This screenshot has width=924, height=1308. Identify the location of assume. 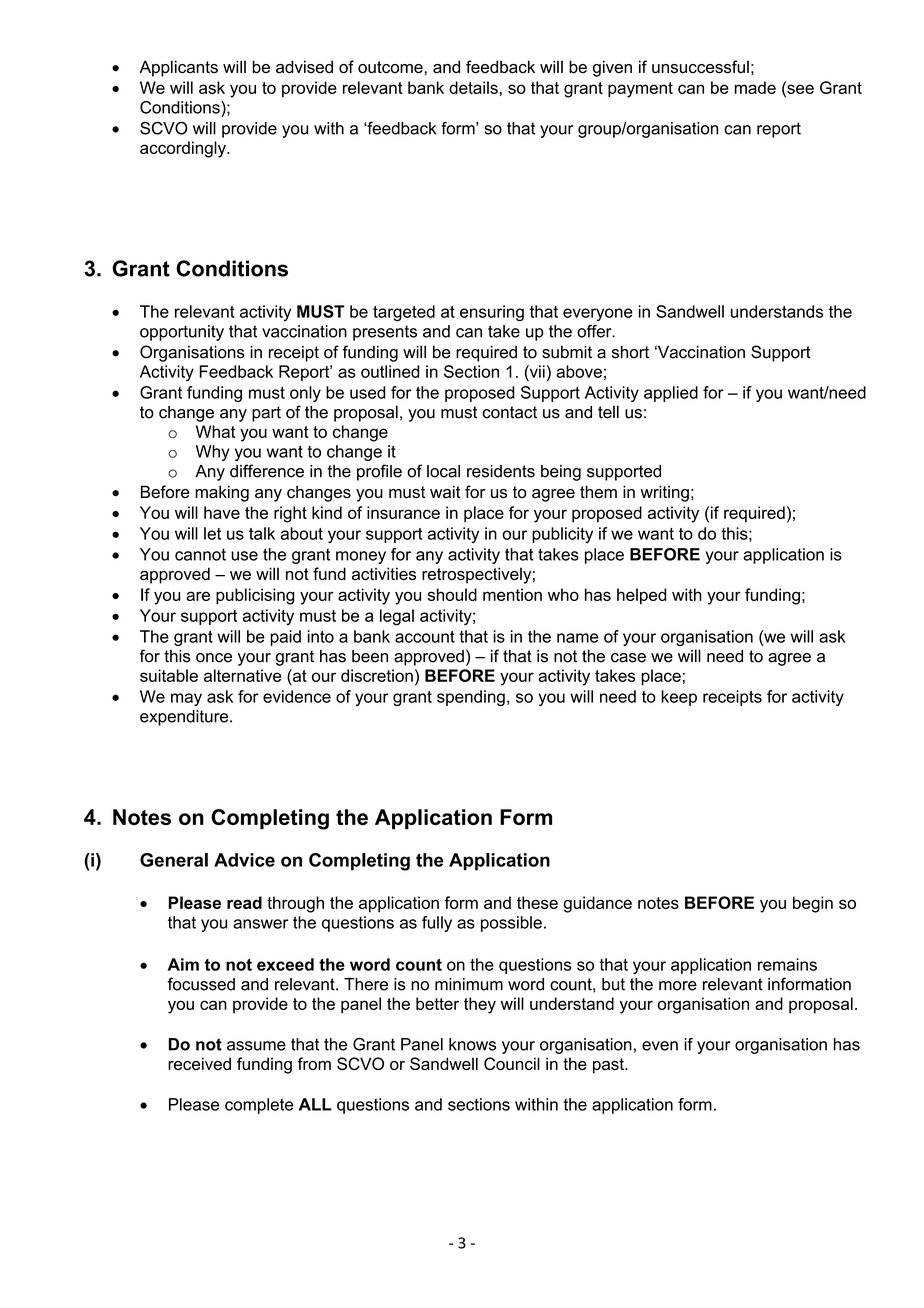
(256, 1046).
